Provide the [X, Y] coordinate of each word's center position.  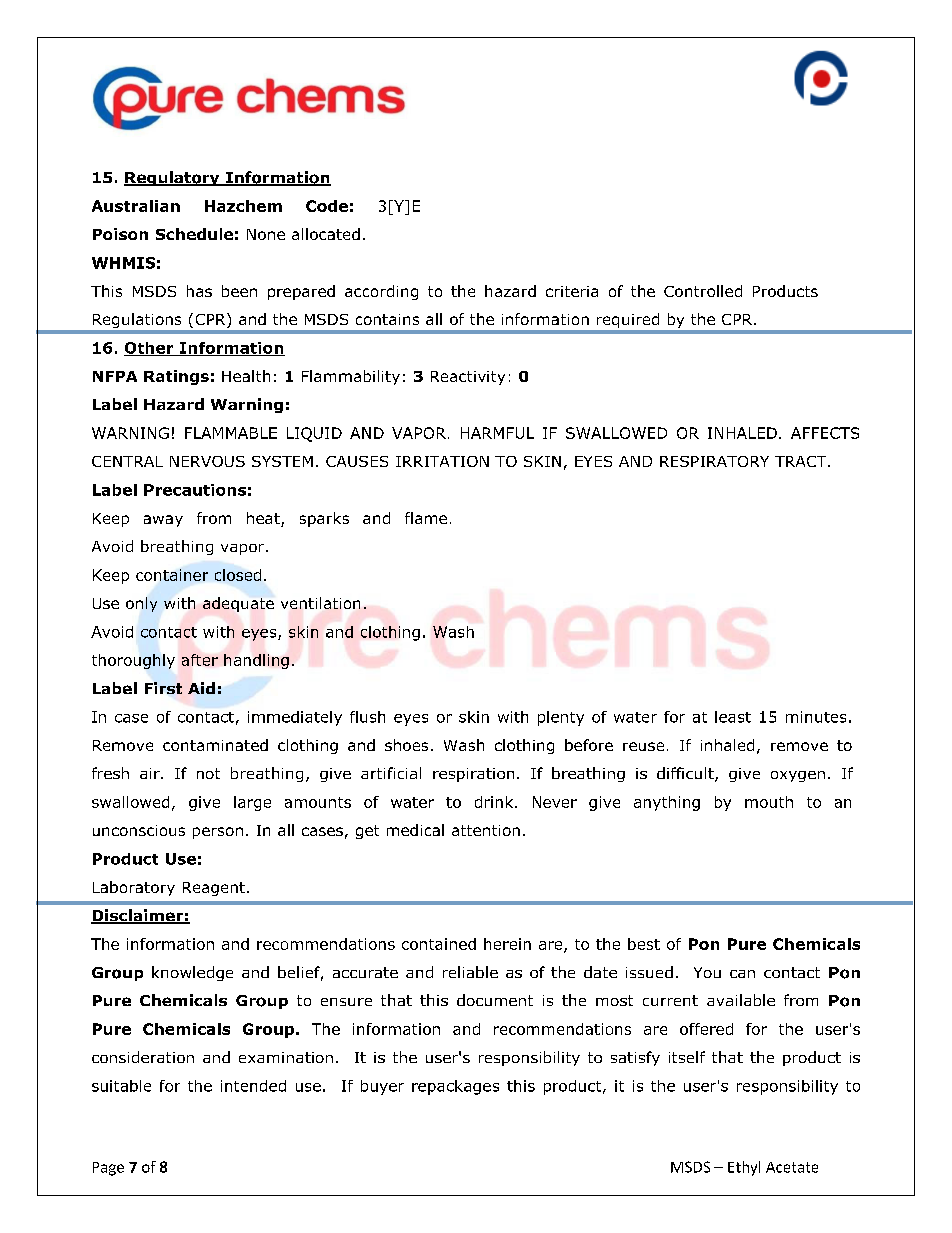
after [200, 660]
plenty [561, 718]
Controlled [703, 291]
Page [108, 1169]
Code [327, 206]
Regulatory [173, 178]
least [733, 717]
